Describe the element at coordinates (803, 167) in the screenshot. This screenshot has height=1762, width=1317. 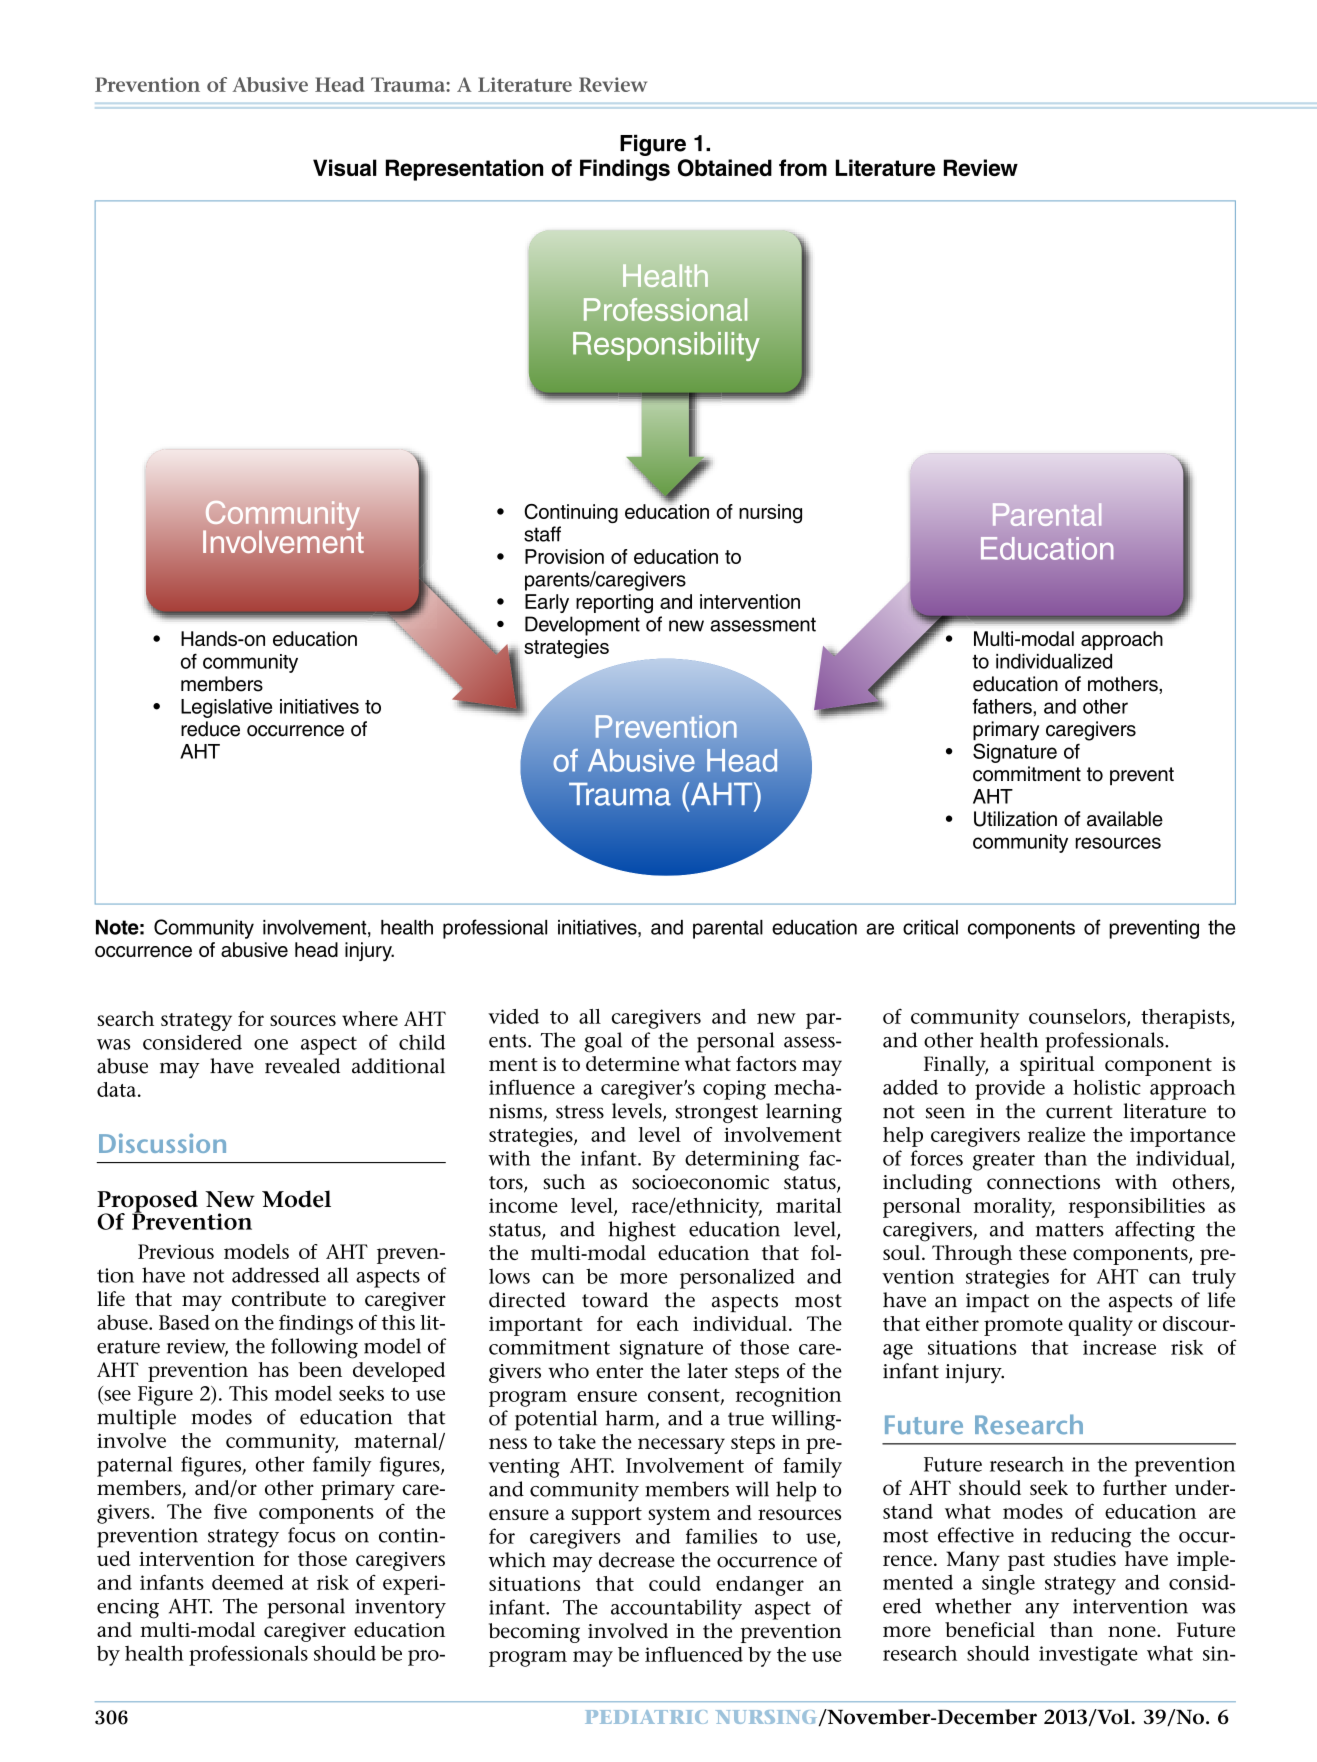
I see `from` at that location.
